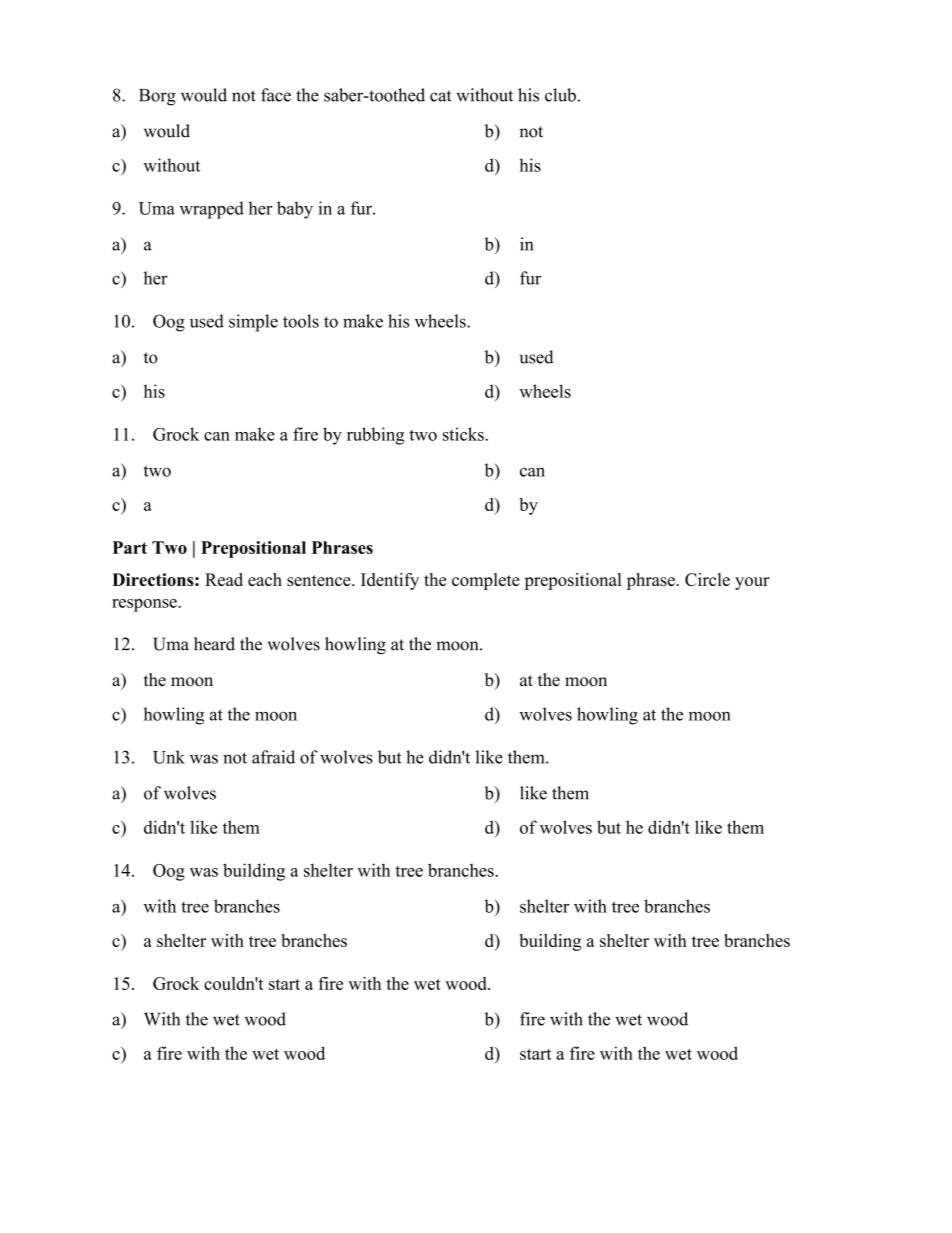 The width and height of the page is (952, 1233). What do you see at coordinates (253, 323) in the page?
I see `simple` at bounding box center [253, 323].
